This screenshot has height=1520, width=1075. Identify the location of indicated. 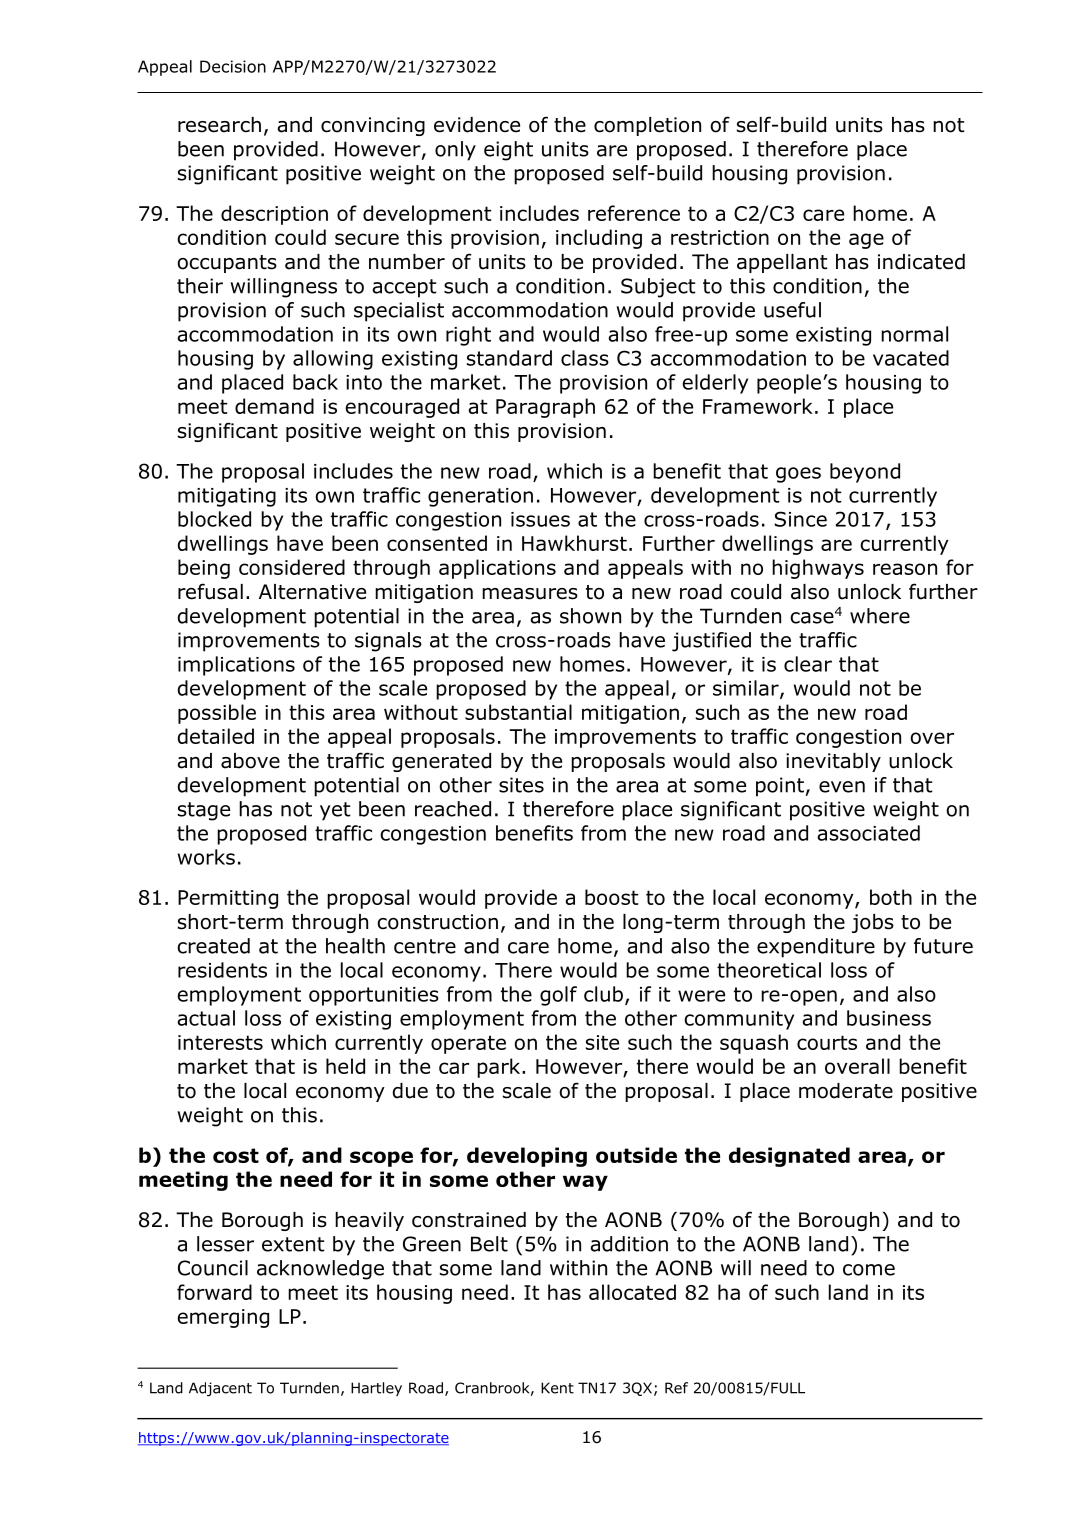
(921, 262).
